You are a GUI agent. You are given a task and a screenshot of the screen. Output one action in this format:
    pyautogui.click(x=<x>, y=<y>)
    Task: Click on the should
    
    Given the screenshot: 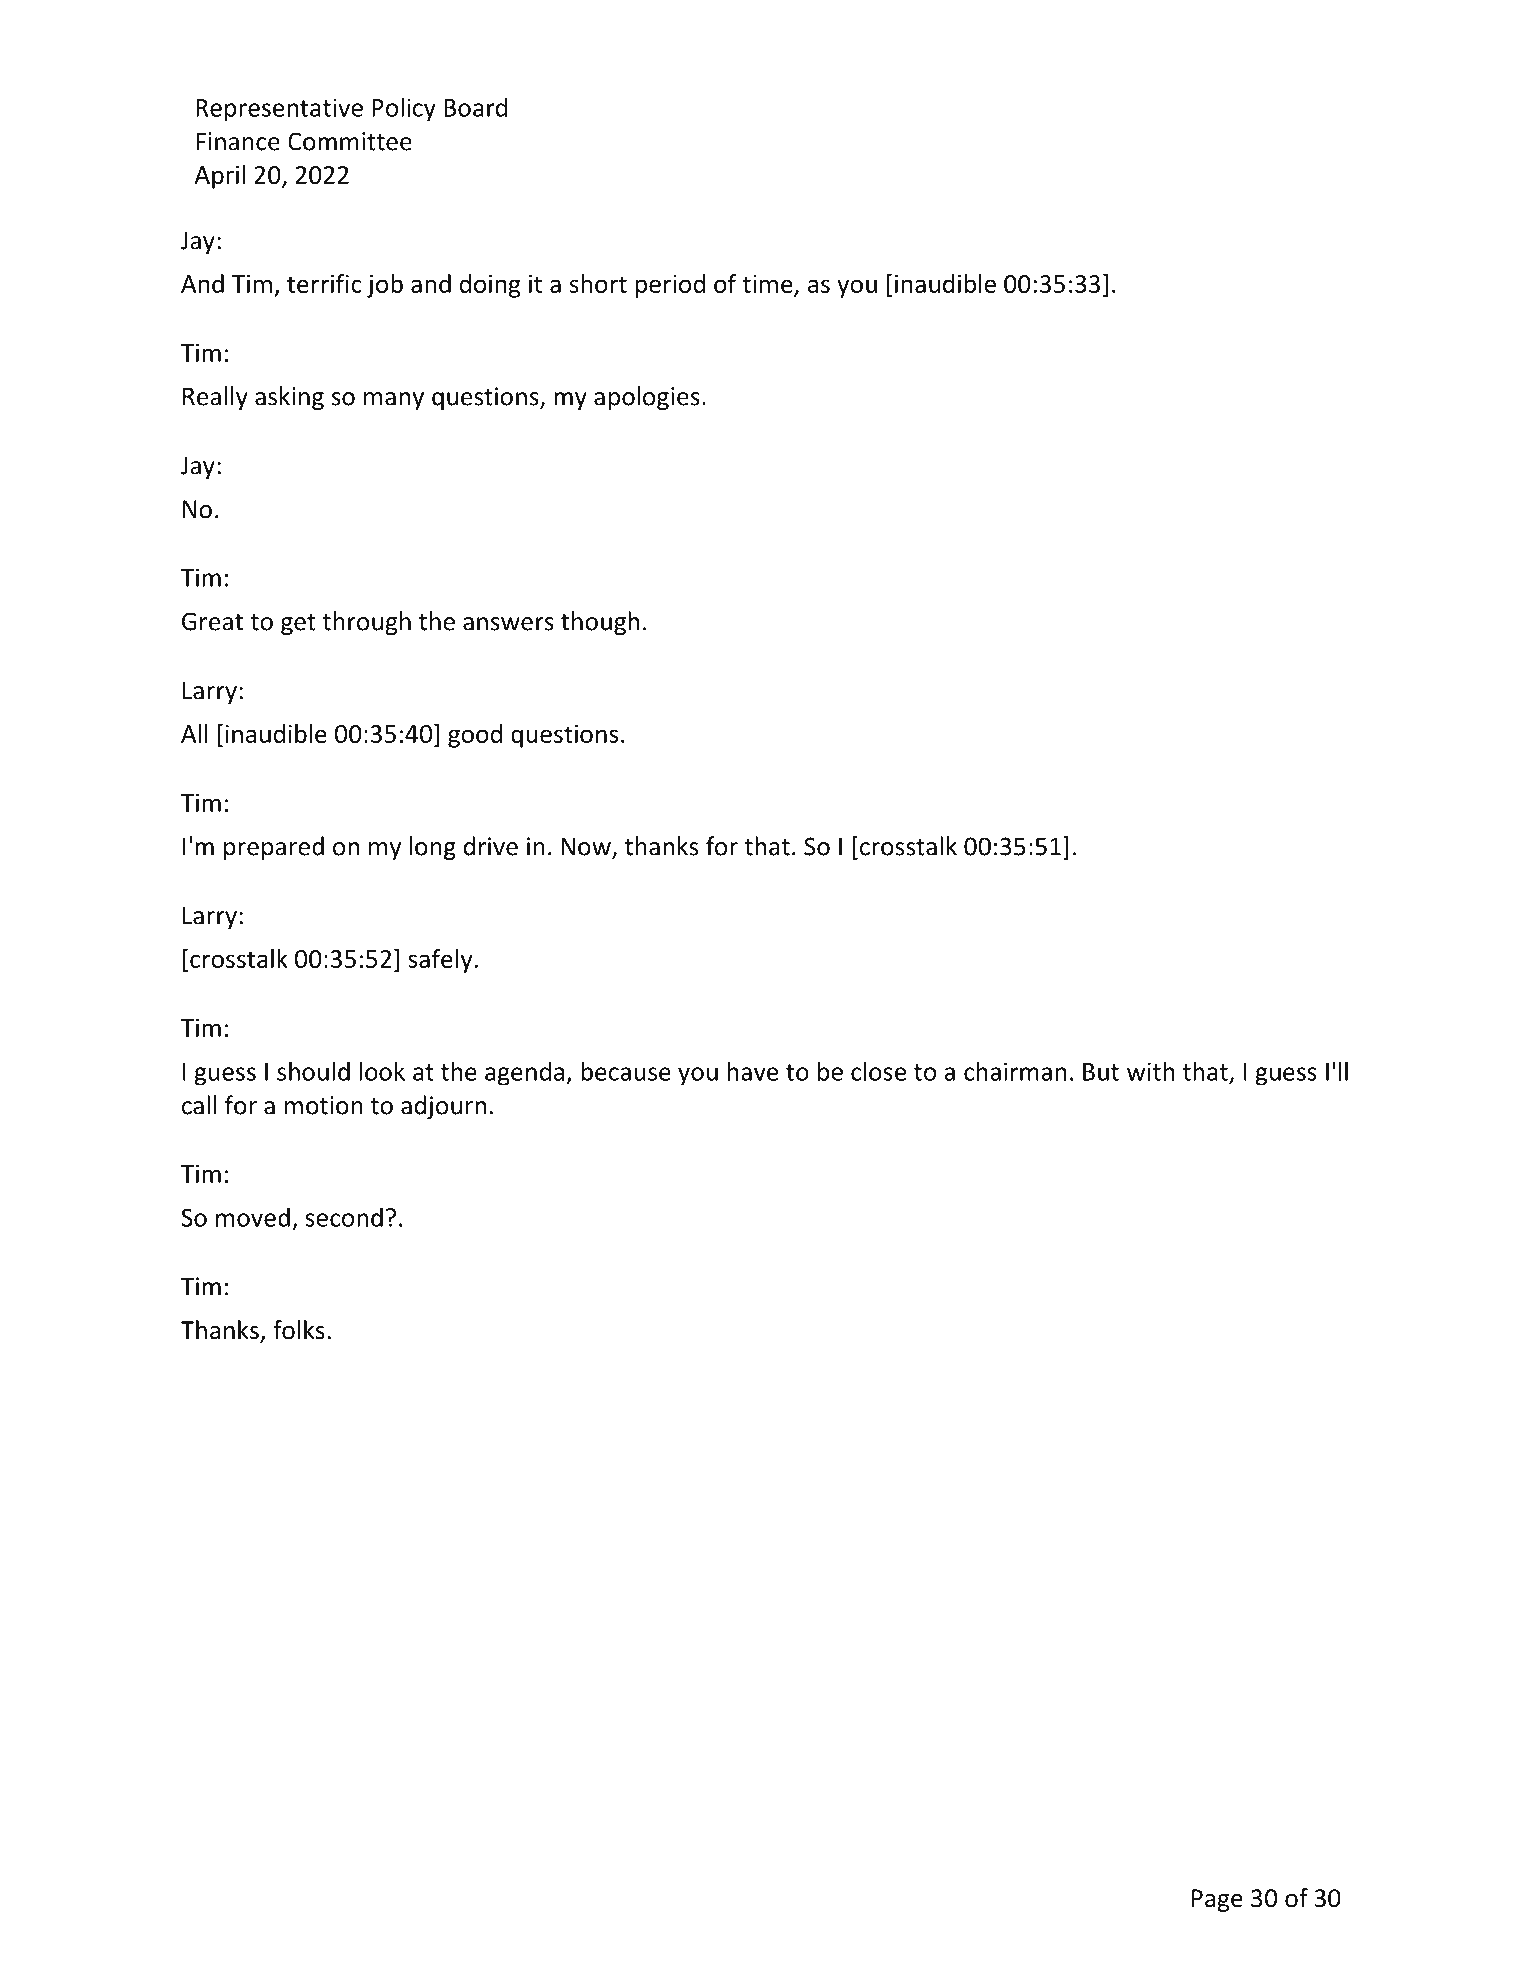 What is the action you would take?
    pyautogui.click(x=313, y=1071)
